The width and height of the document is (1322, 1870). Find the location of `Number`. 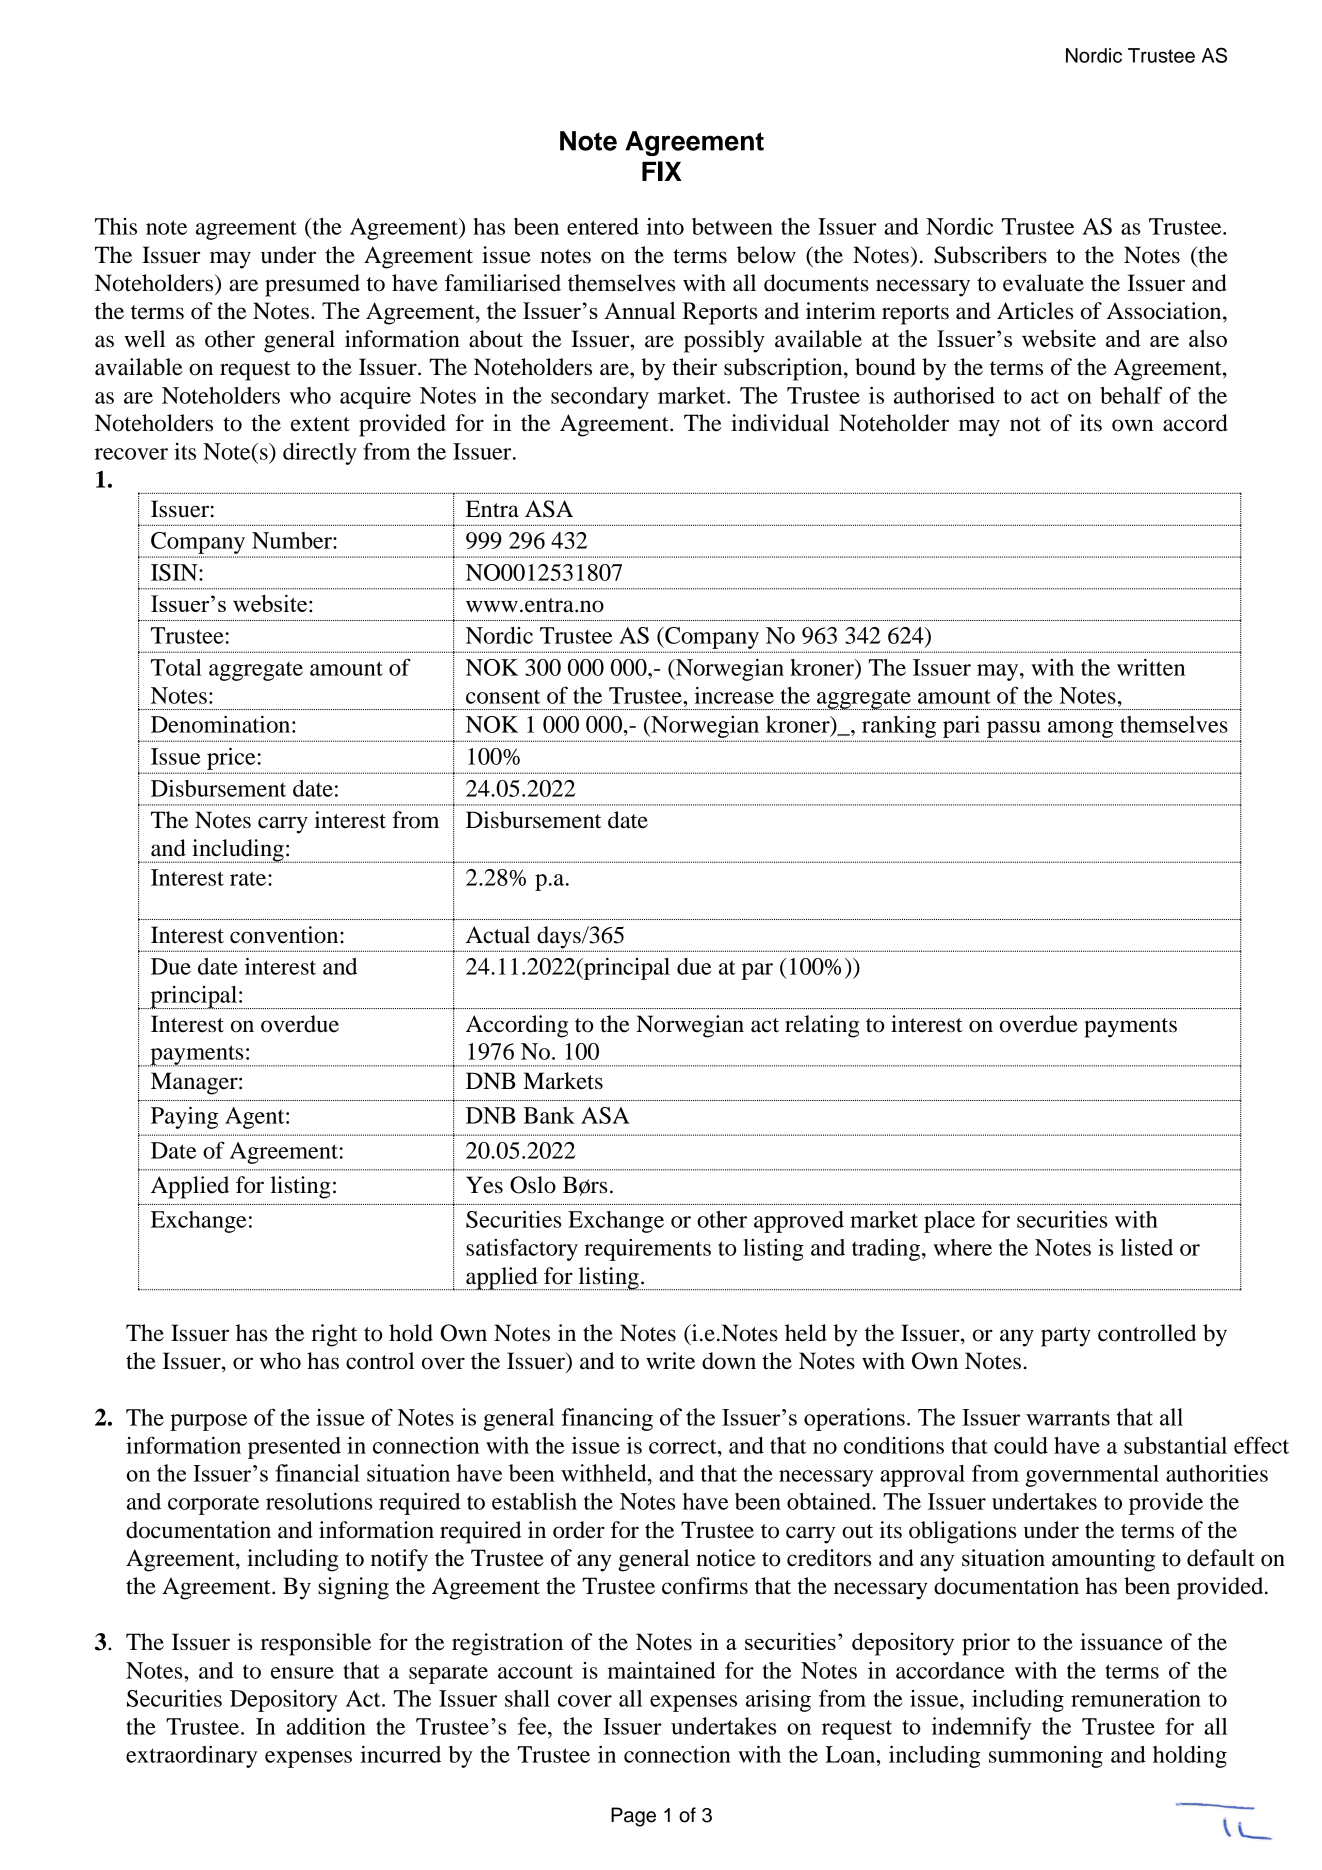

Number is located at coordinates (293, 540).
